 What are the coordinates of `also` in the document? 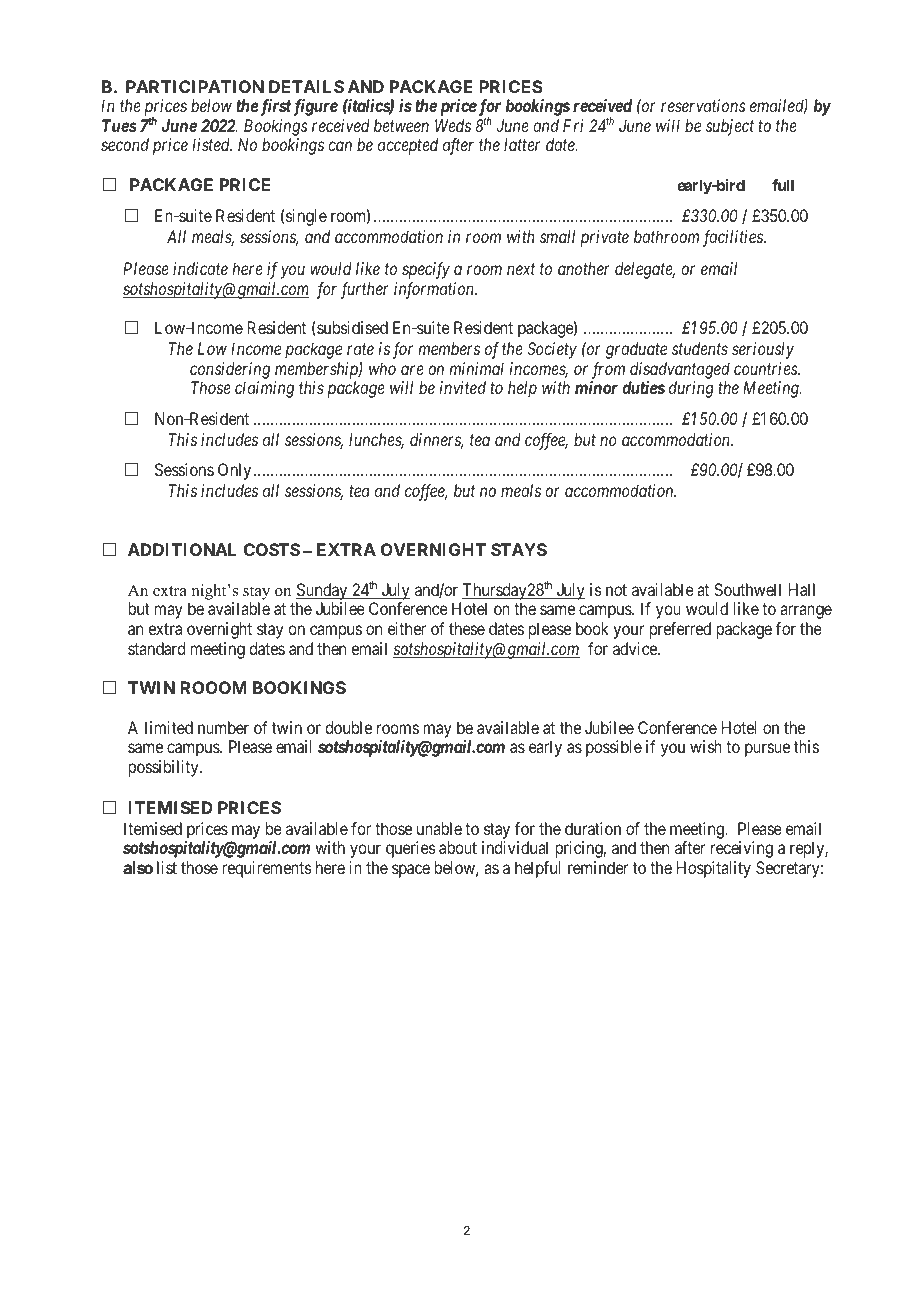 It's located at (138, 867).
